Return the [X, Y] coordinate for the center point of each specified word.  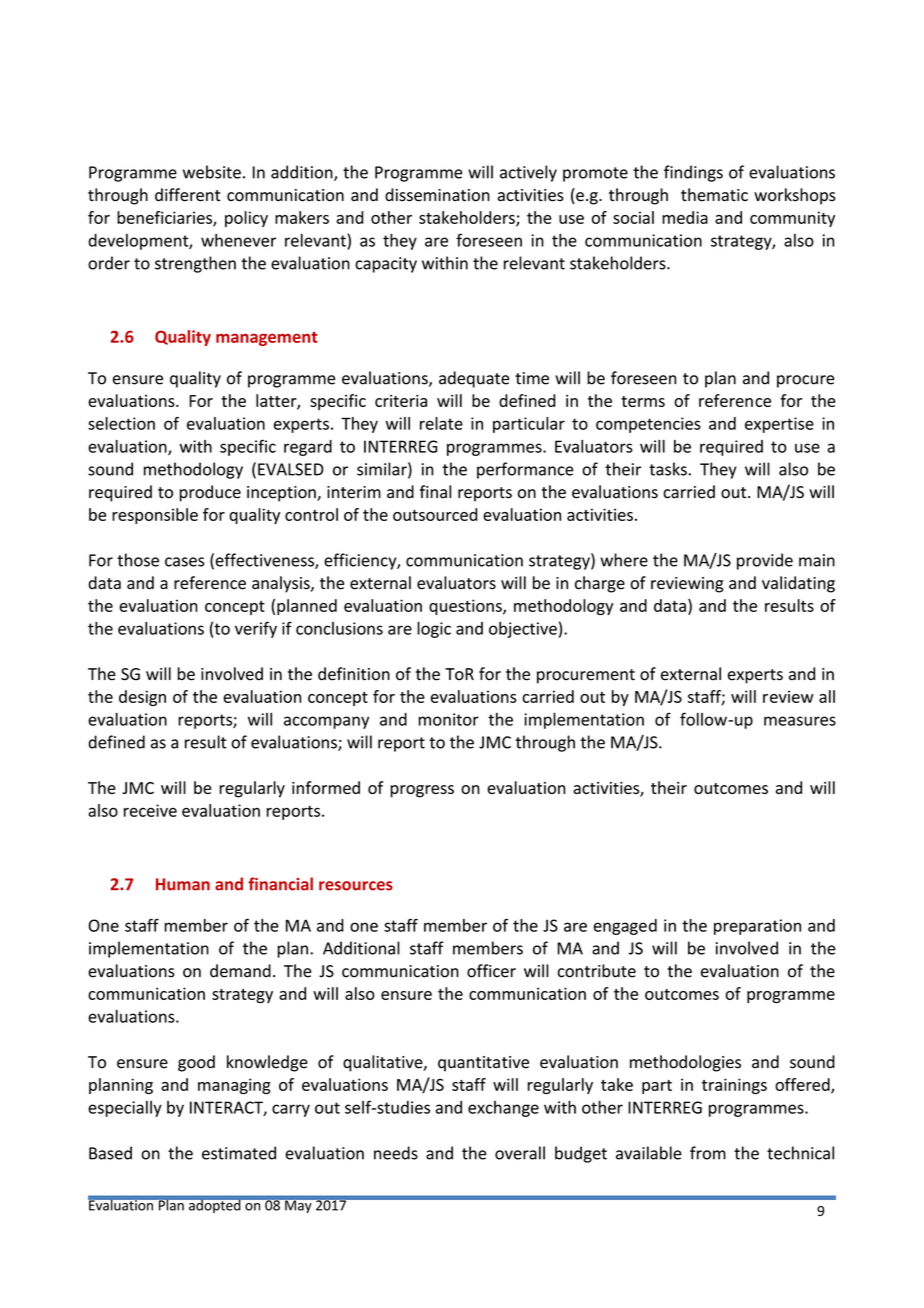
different [188, 195]
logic [434, 630]
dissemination [437, 195]
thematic [714, 195]
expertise [779, 425]
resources [356, 886]
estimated [239, 1153]
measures [800, 721]
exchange [503, 1109]
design [142, 698]
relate [441, 423]
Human [183, 884]
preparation [757, 927]
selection [121, 423]
